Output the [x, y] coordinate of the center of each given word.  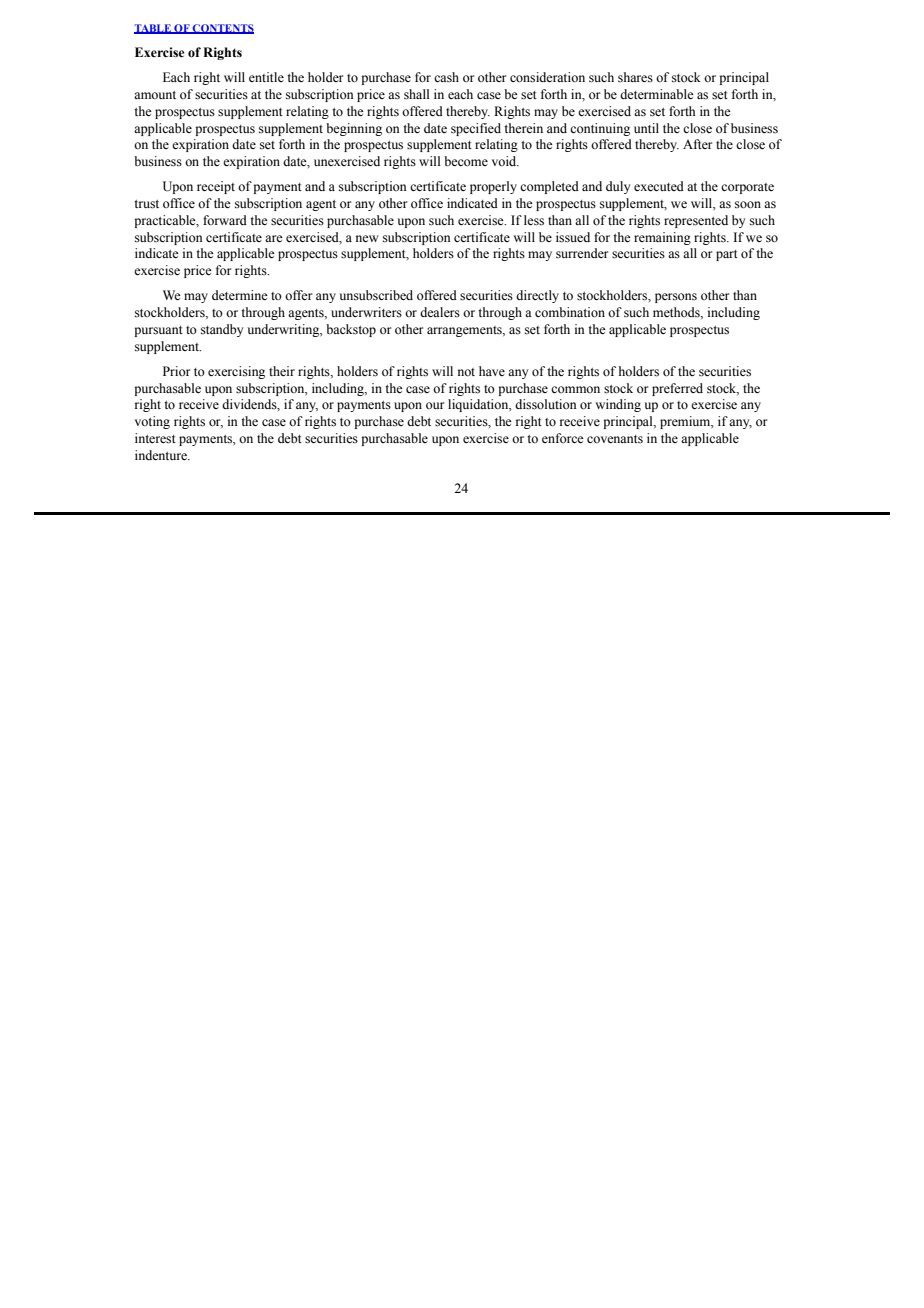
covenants [615, 439]
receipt [216, 187]
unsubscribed [376, 295]
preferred [677, 389]
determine [240, 295]
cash [446, 77]
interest [155, 438]
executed [659, 186]
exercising [236, 372]
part [727, 255]
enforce [563, 438]
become [466, 161]
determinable [657, 94]
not [466, 372]
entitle [266, 77]
